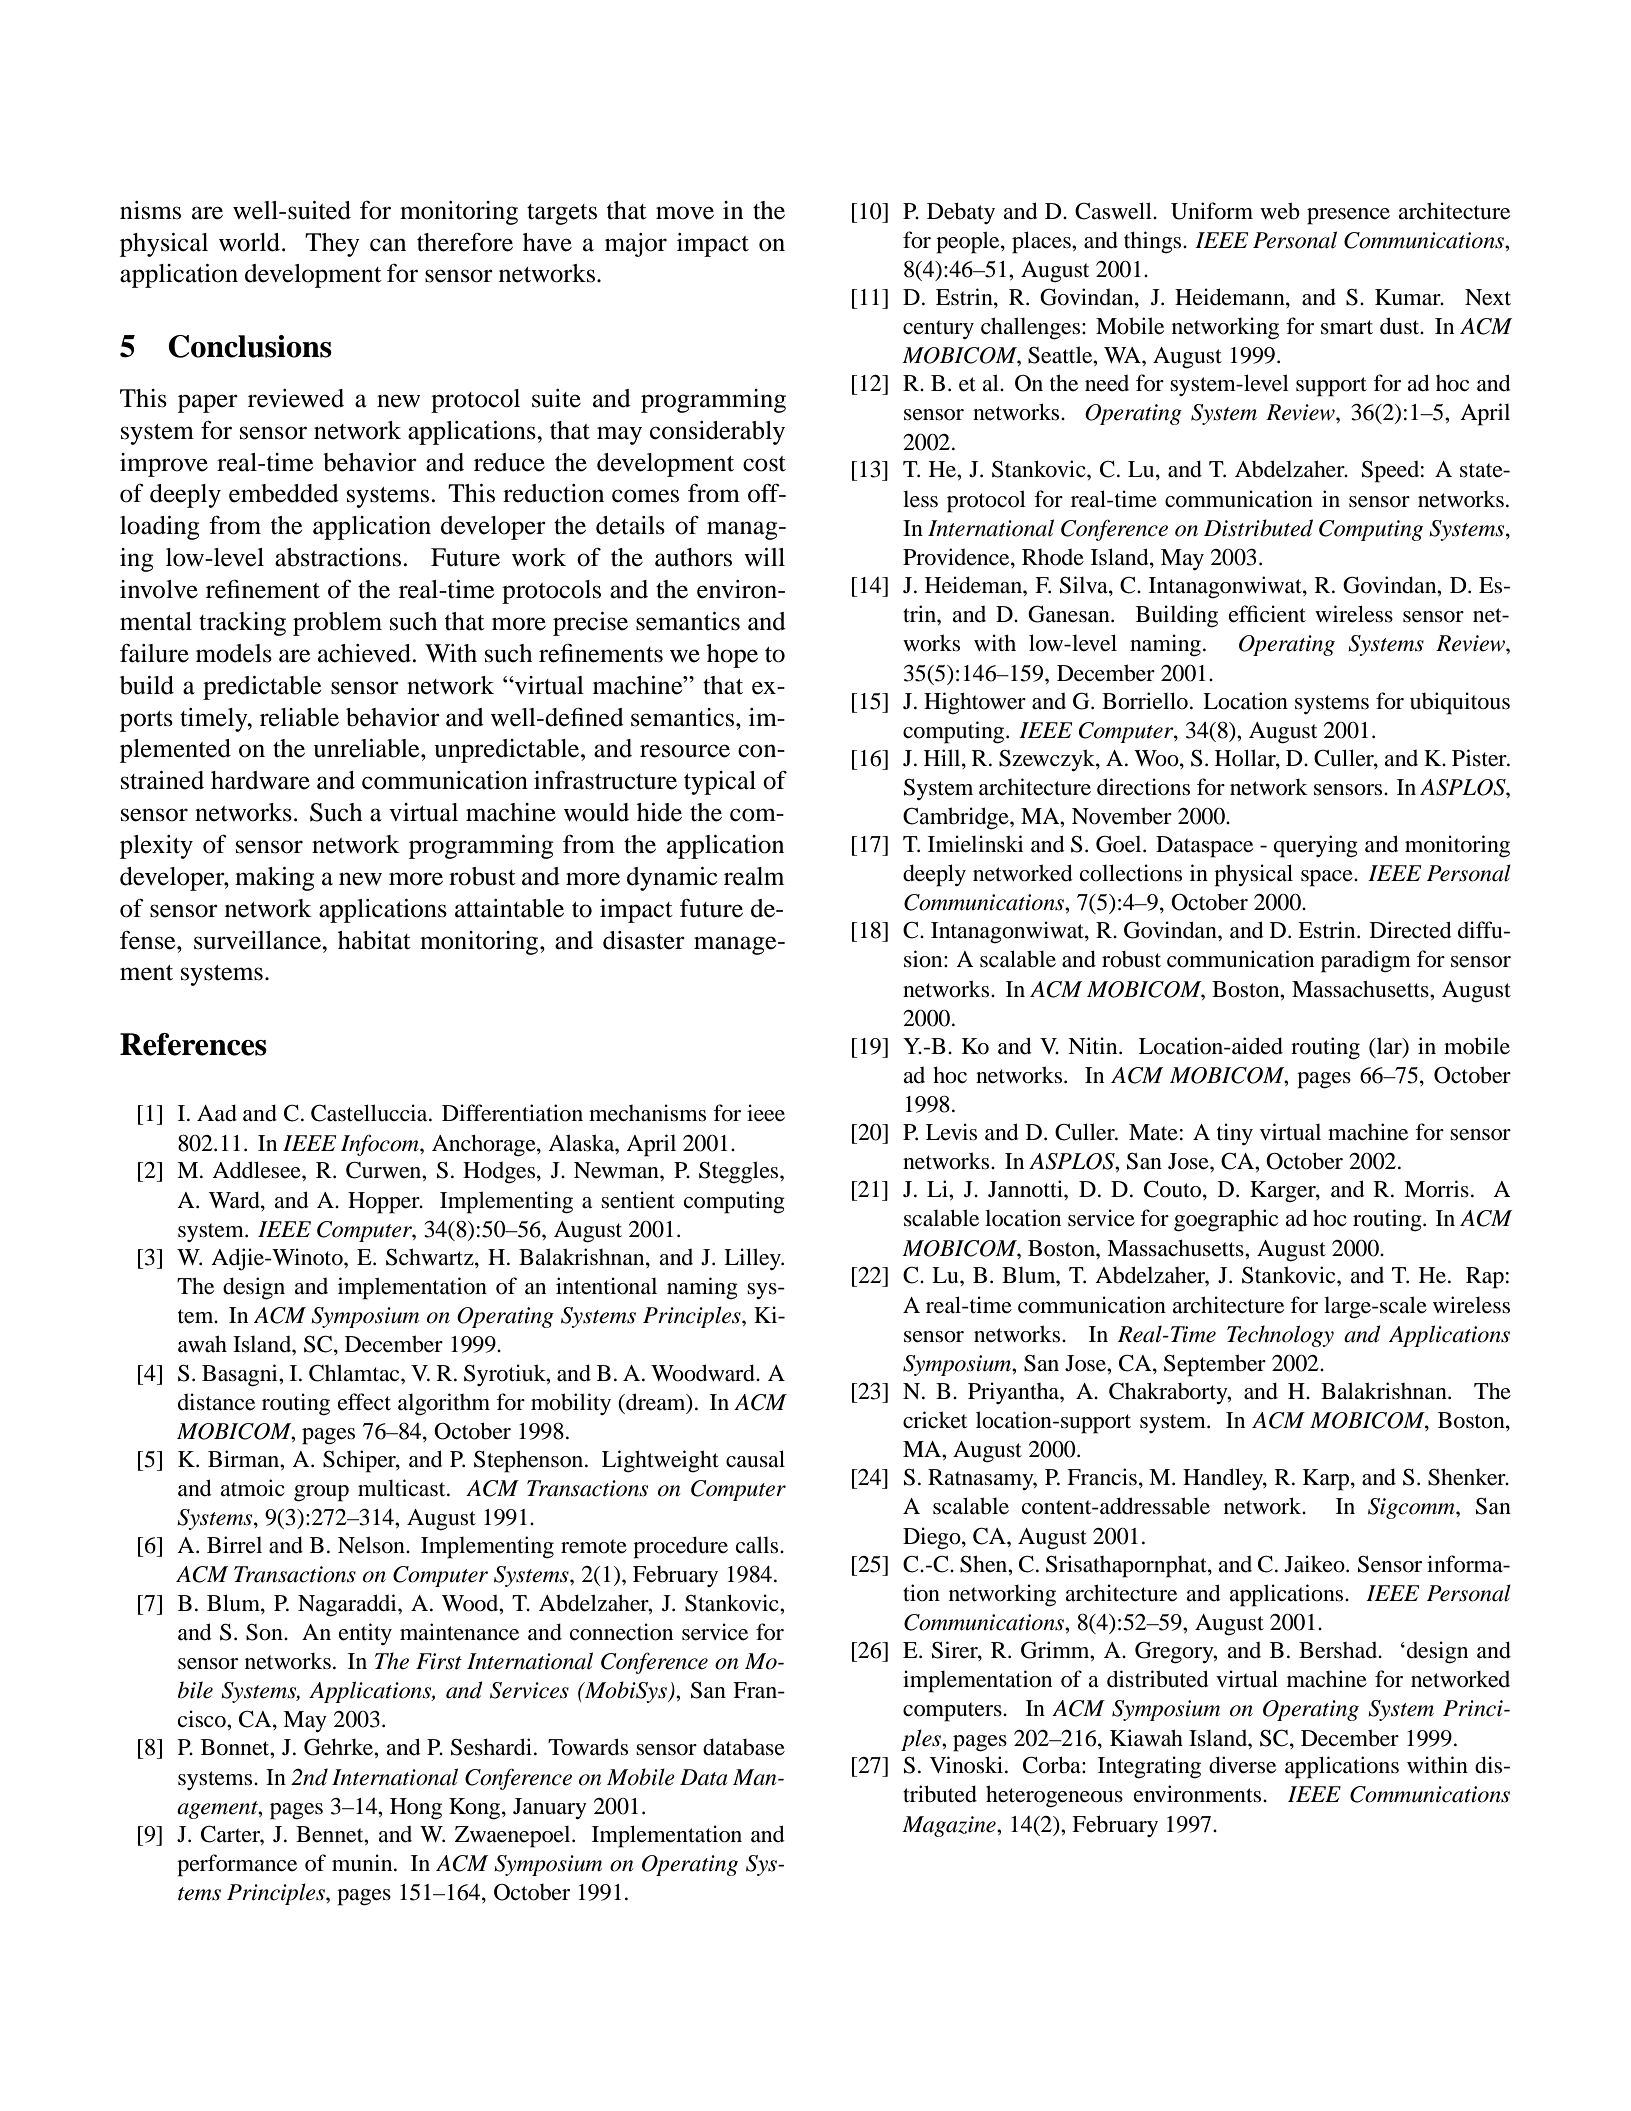 This image has height=2111, width=1631. What do you see at coordinates (758, 1545) in the image?
I see `calls` at bounding box center [758, 1545].
